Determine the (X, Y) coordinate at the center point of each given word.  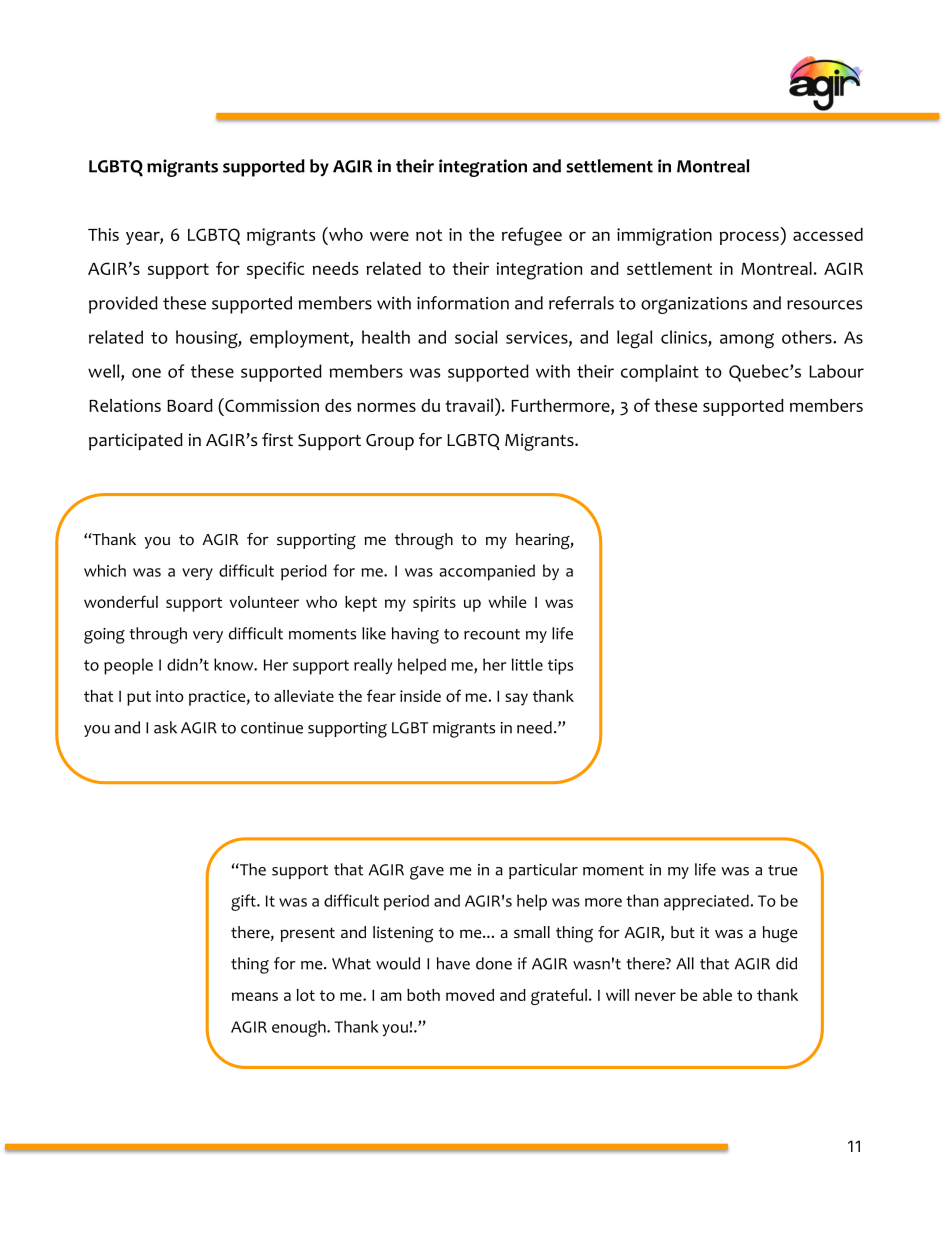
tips (560, 667)
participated (136, 441)
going (104, 636)
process (750, 238)
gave (427, 873)
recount (492, 634)
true (783, 870)
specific (275, 270)
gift (244, 902)
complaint (660, 373)
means (255, 996)
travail (469, 405)
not (429, 235)
